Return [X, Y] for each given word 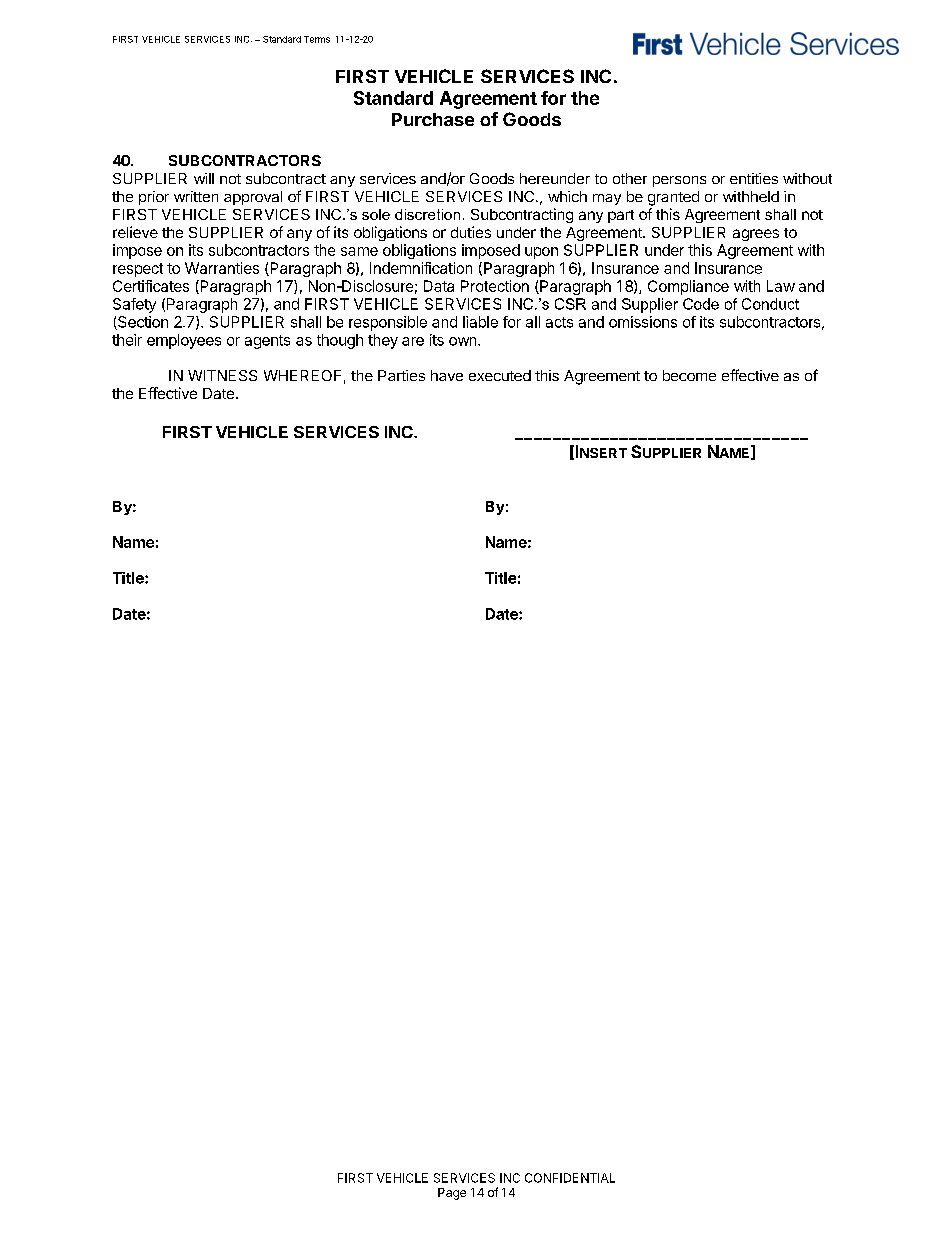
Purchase [433, 119]
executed [500, 375]
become [689, 375]
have [447, 375]
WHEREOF [302, 375]
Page [452, 1194]
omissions [643, 322]
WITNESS [222, 375]
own [462, 341]
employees [184, 341]
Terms [317, 39]
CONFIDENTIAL [570, 1178]
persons [679, 181]
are [413, 341]
